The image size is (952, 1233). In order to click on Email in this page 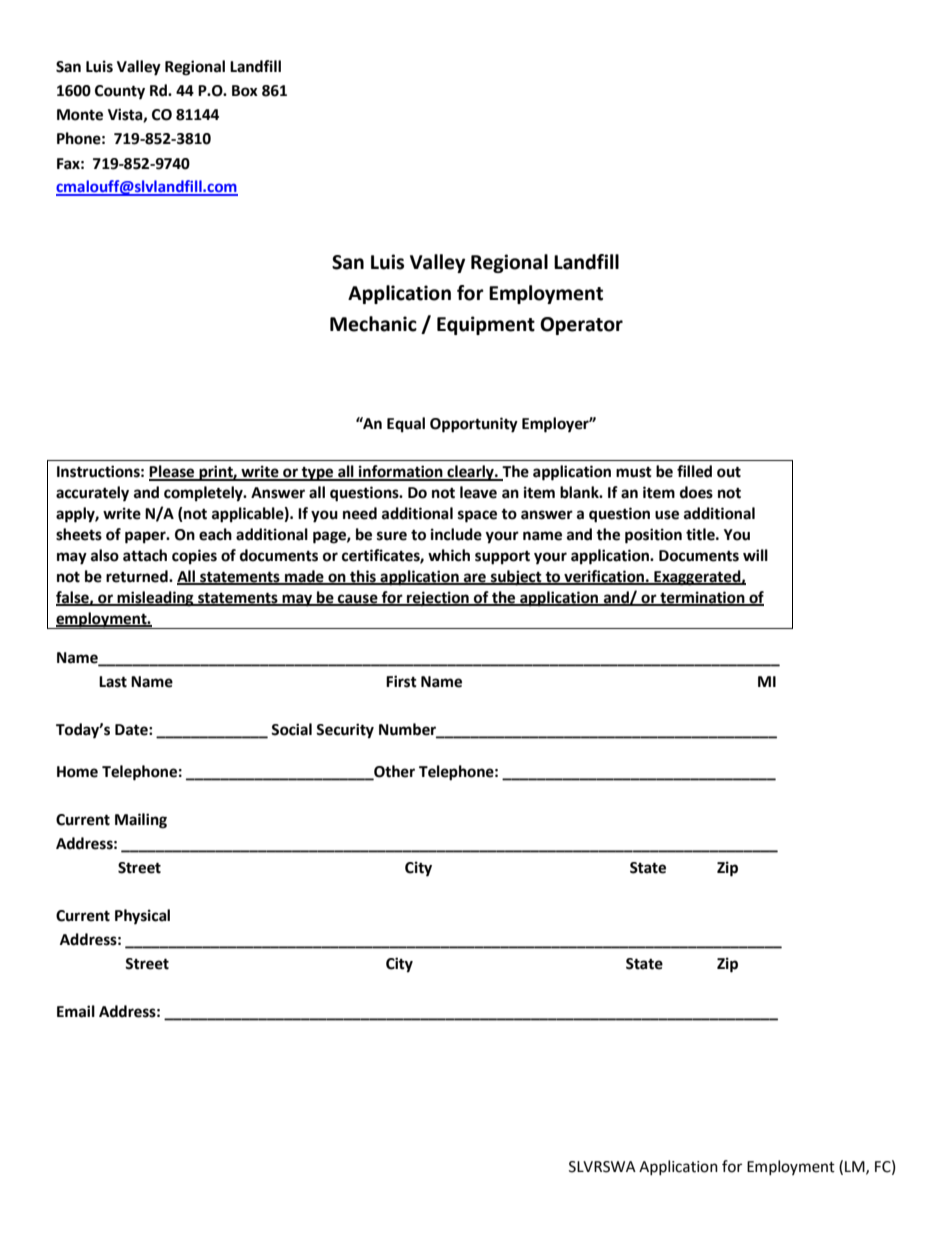, I will do `click(76, 1011)`.
